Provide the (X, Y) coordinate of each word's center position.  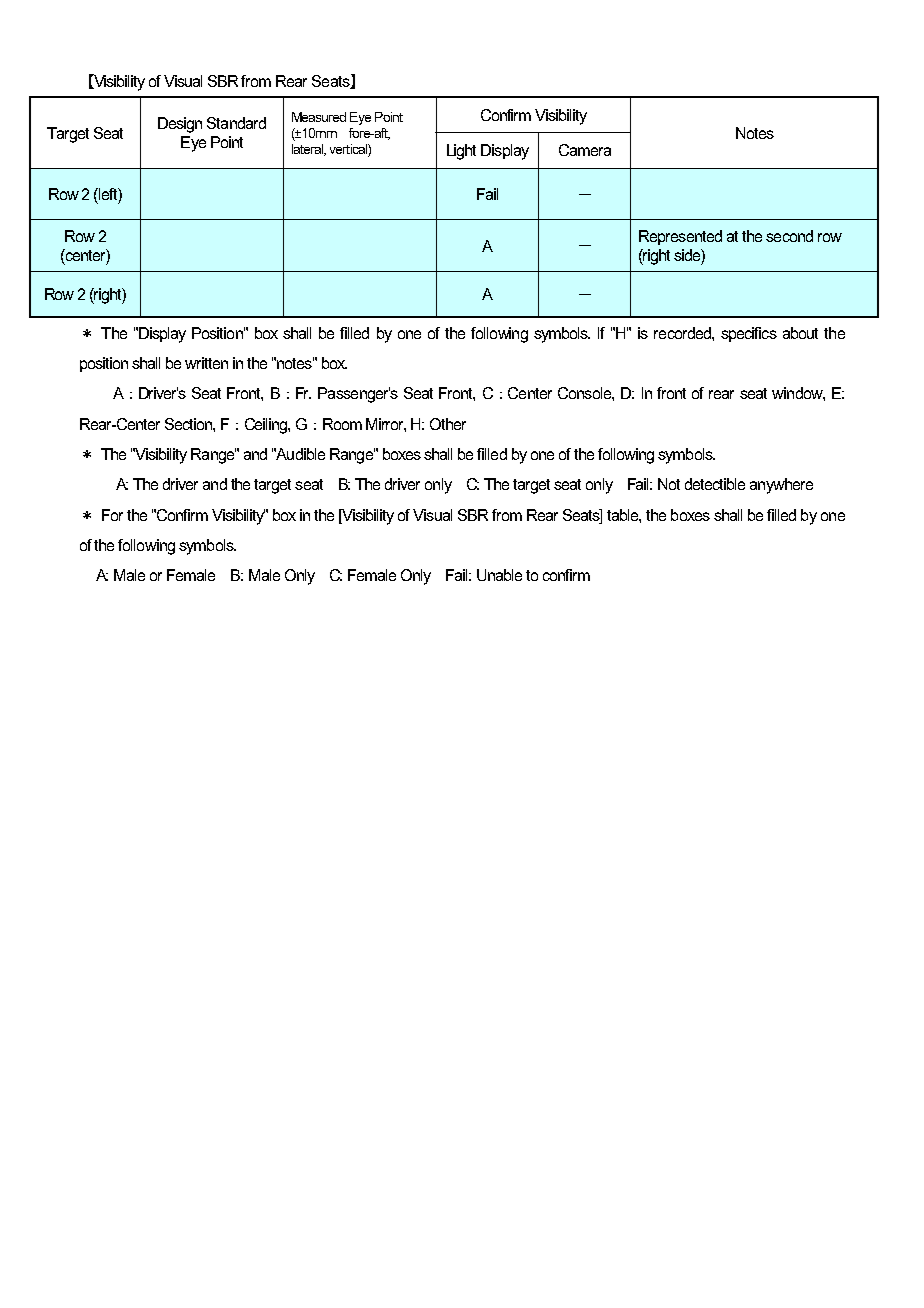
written (206, 363)
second (789, 236)
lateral (309, 150)
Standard (236, 123)
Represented (680, 237)
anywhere (781, 486)
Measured (319, 117)
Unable (499, 575)
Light (461, 152)
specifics (749, 334)
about (800, 333)
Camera (585, 150)
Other (448, 424)
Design (180, 125)
